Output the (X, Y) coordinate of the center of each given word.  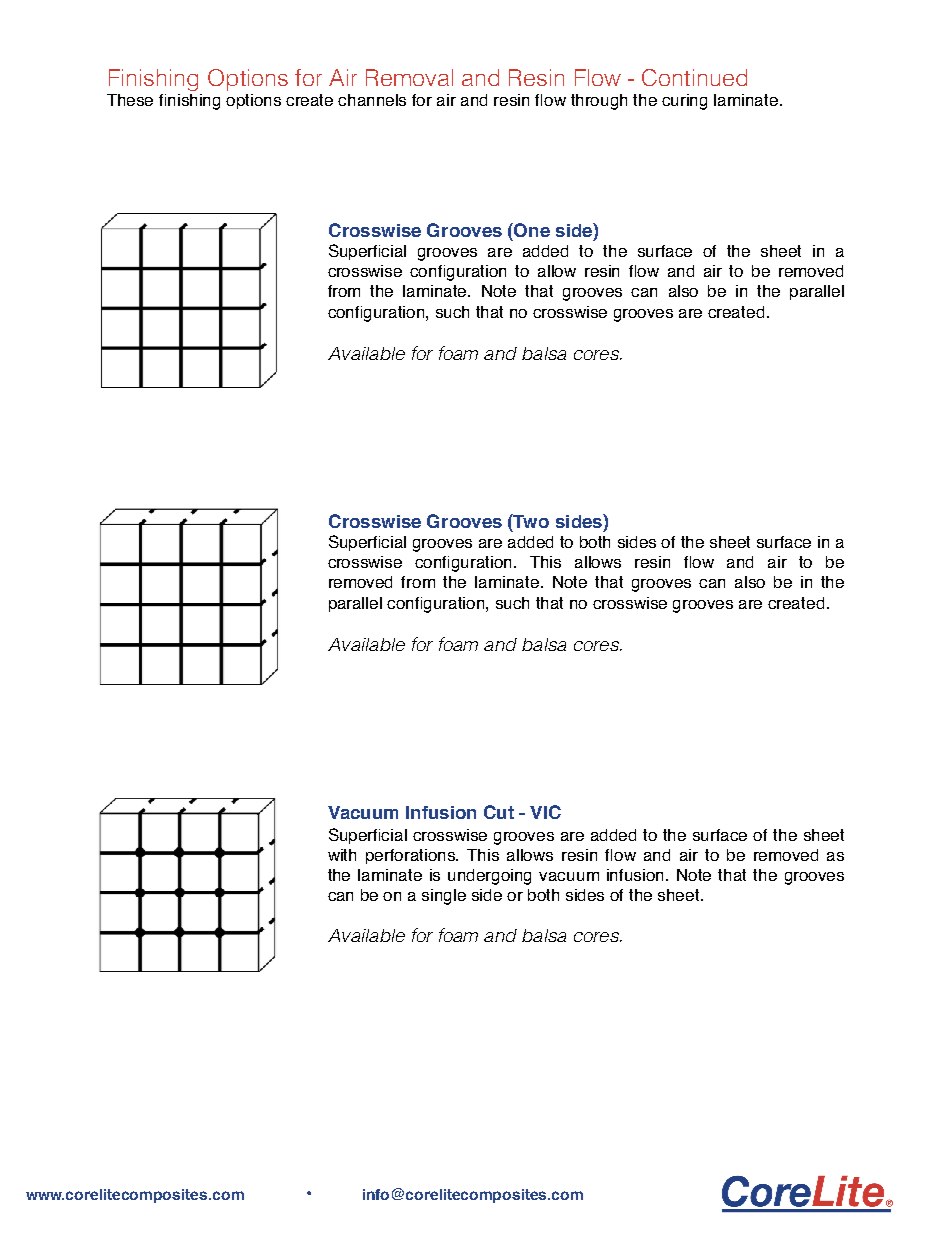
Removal (409, 77)
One (531, 230)
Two (530, 521)
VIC (545, 812)
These (130, 100)
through (599, 102)
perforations (412, 856)
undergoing (489, 877)
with (342, 855)
